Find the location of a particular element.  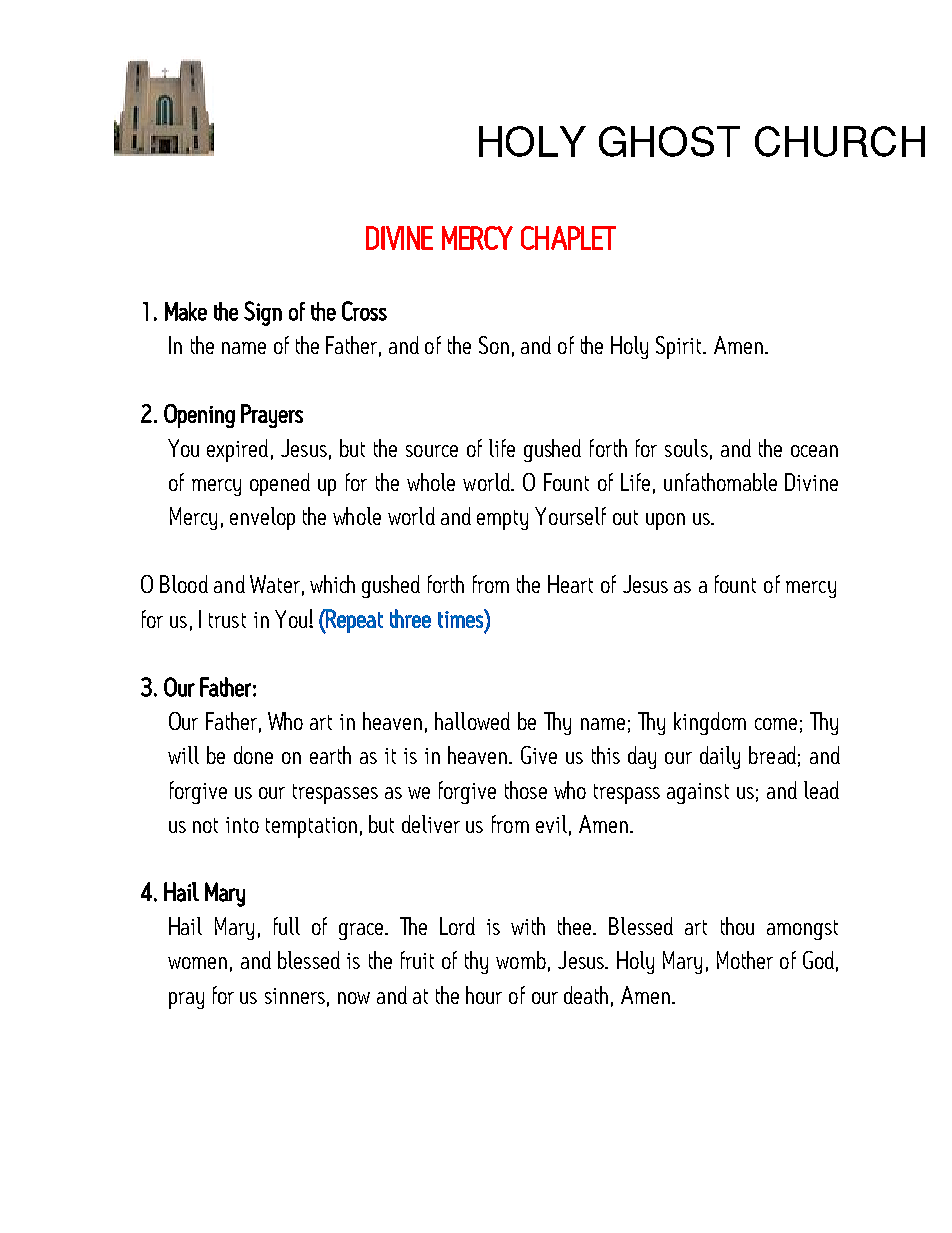

womb is located at coordinates (521, 960).
